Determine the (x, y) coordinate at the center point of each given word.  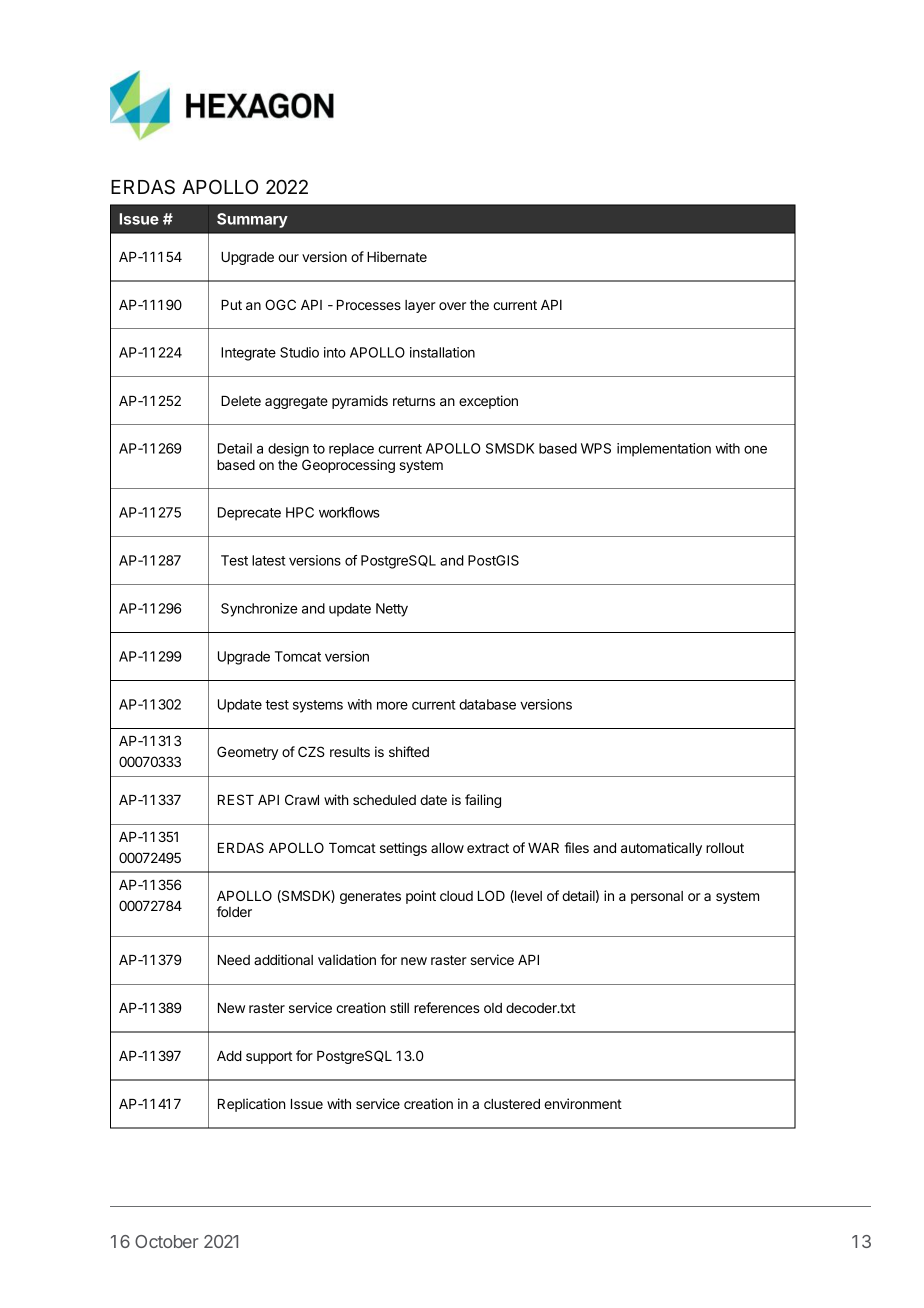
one (755, 449)
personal (657, 897)
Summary (252, 220)
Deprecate (249, 514)
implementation (664, 450)
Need (234, 960)
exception (488, 402)
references (447, 1007)
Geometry (247, 753)
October (167, 1241)
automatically (661, 849)
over (452, 306)
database (487, 704)
